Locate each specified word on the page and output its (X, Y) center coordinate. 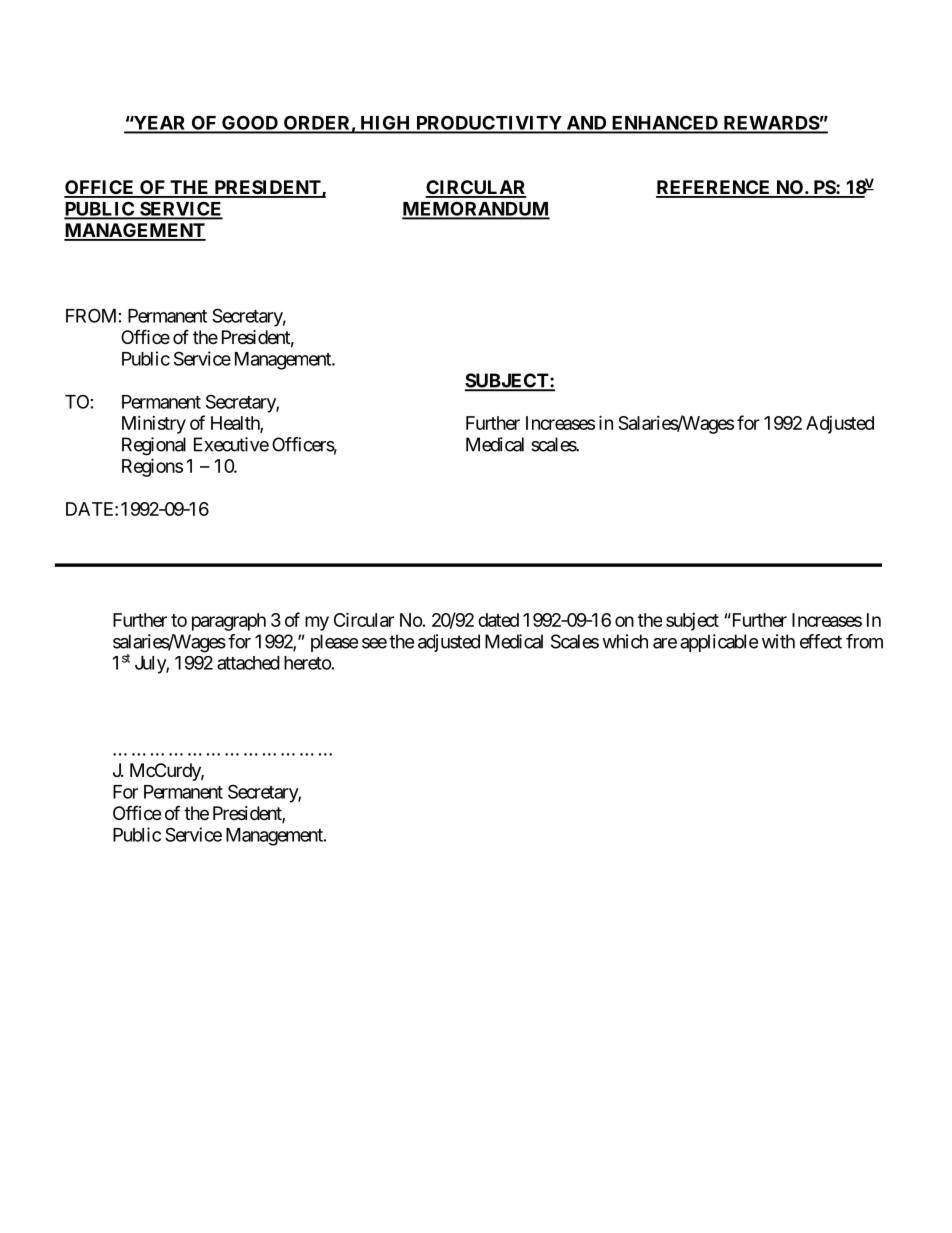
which (625, 641)
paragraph (229, 622)
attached (248, 663)
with (778, 641)
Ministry (154, 425)
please (334, 643)
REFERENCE (714, 188)
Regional (154, 446)
